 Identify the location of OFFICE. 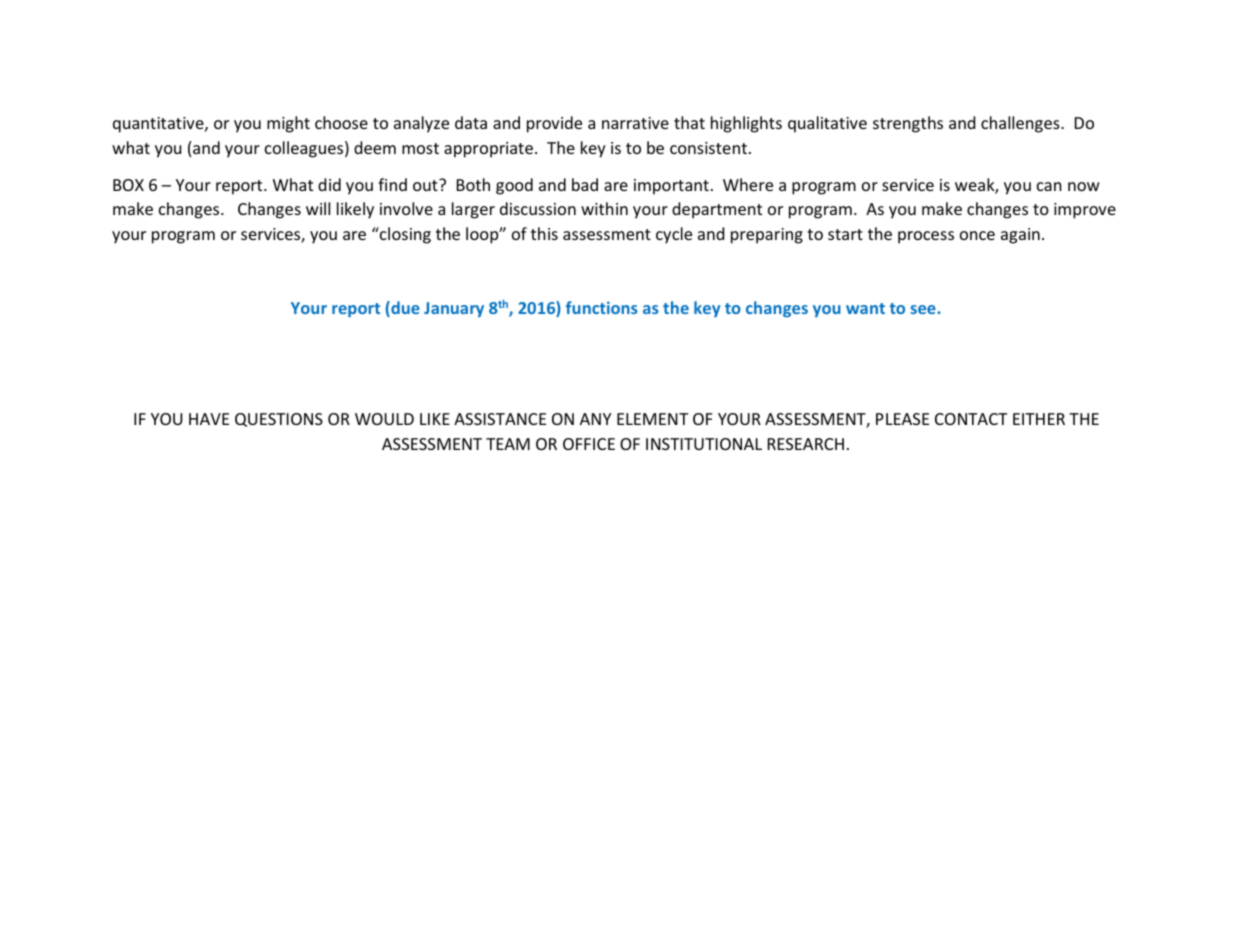
(589, 444).
